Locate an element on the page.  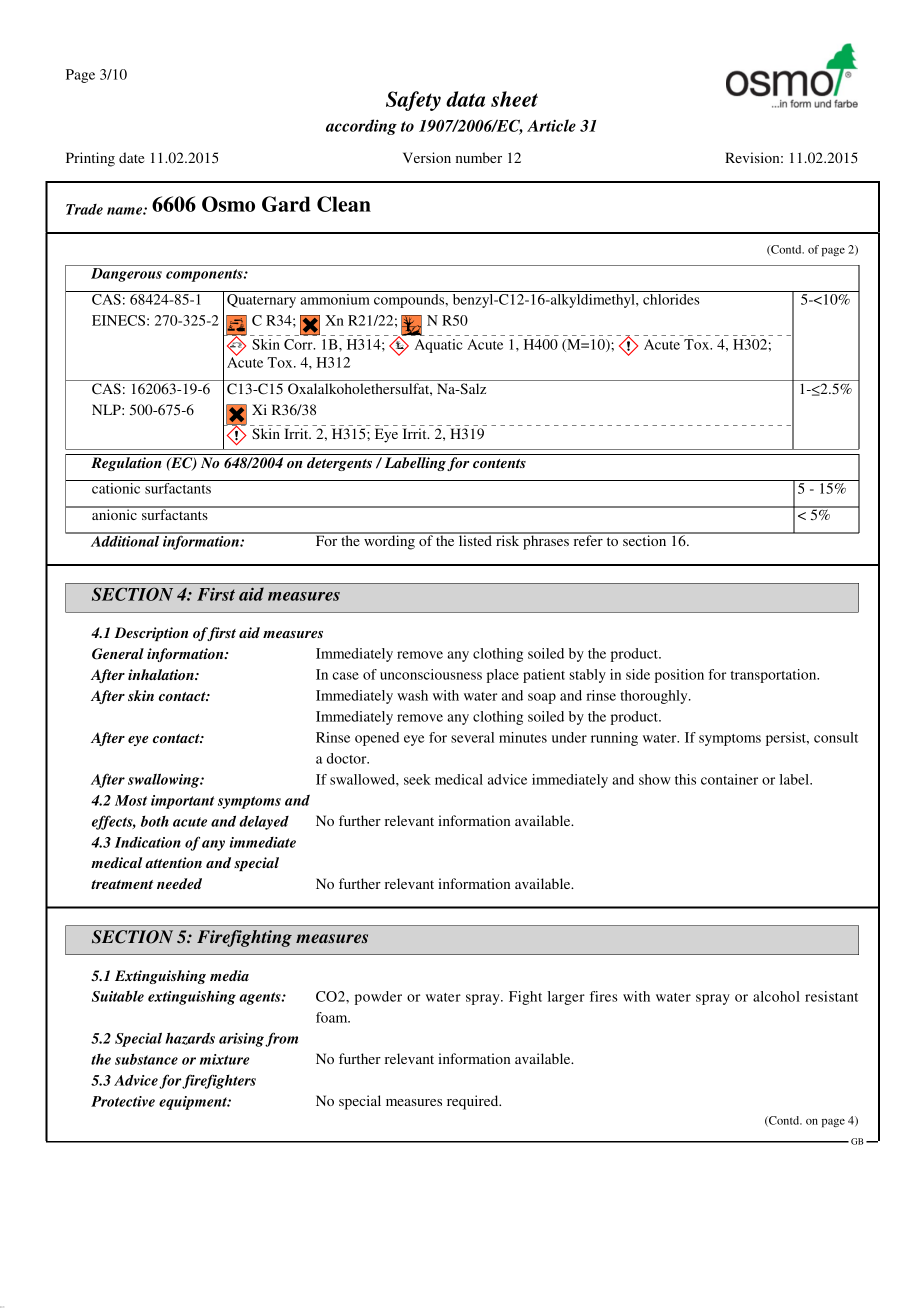
date is located at coordinates (131, 157).
